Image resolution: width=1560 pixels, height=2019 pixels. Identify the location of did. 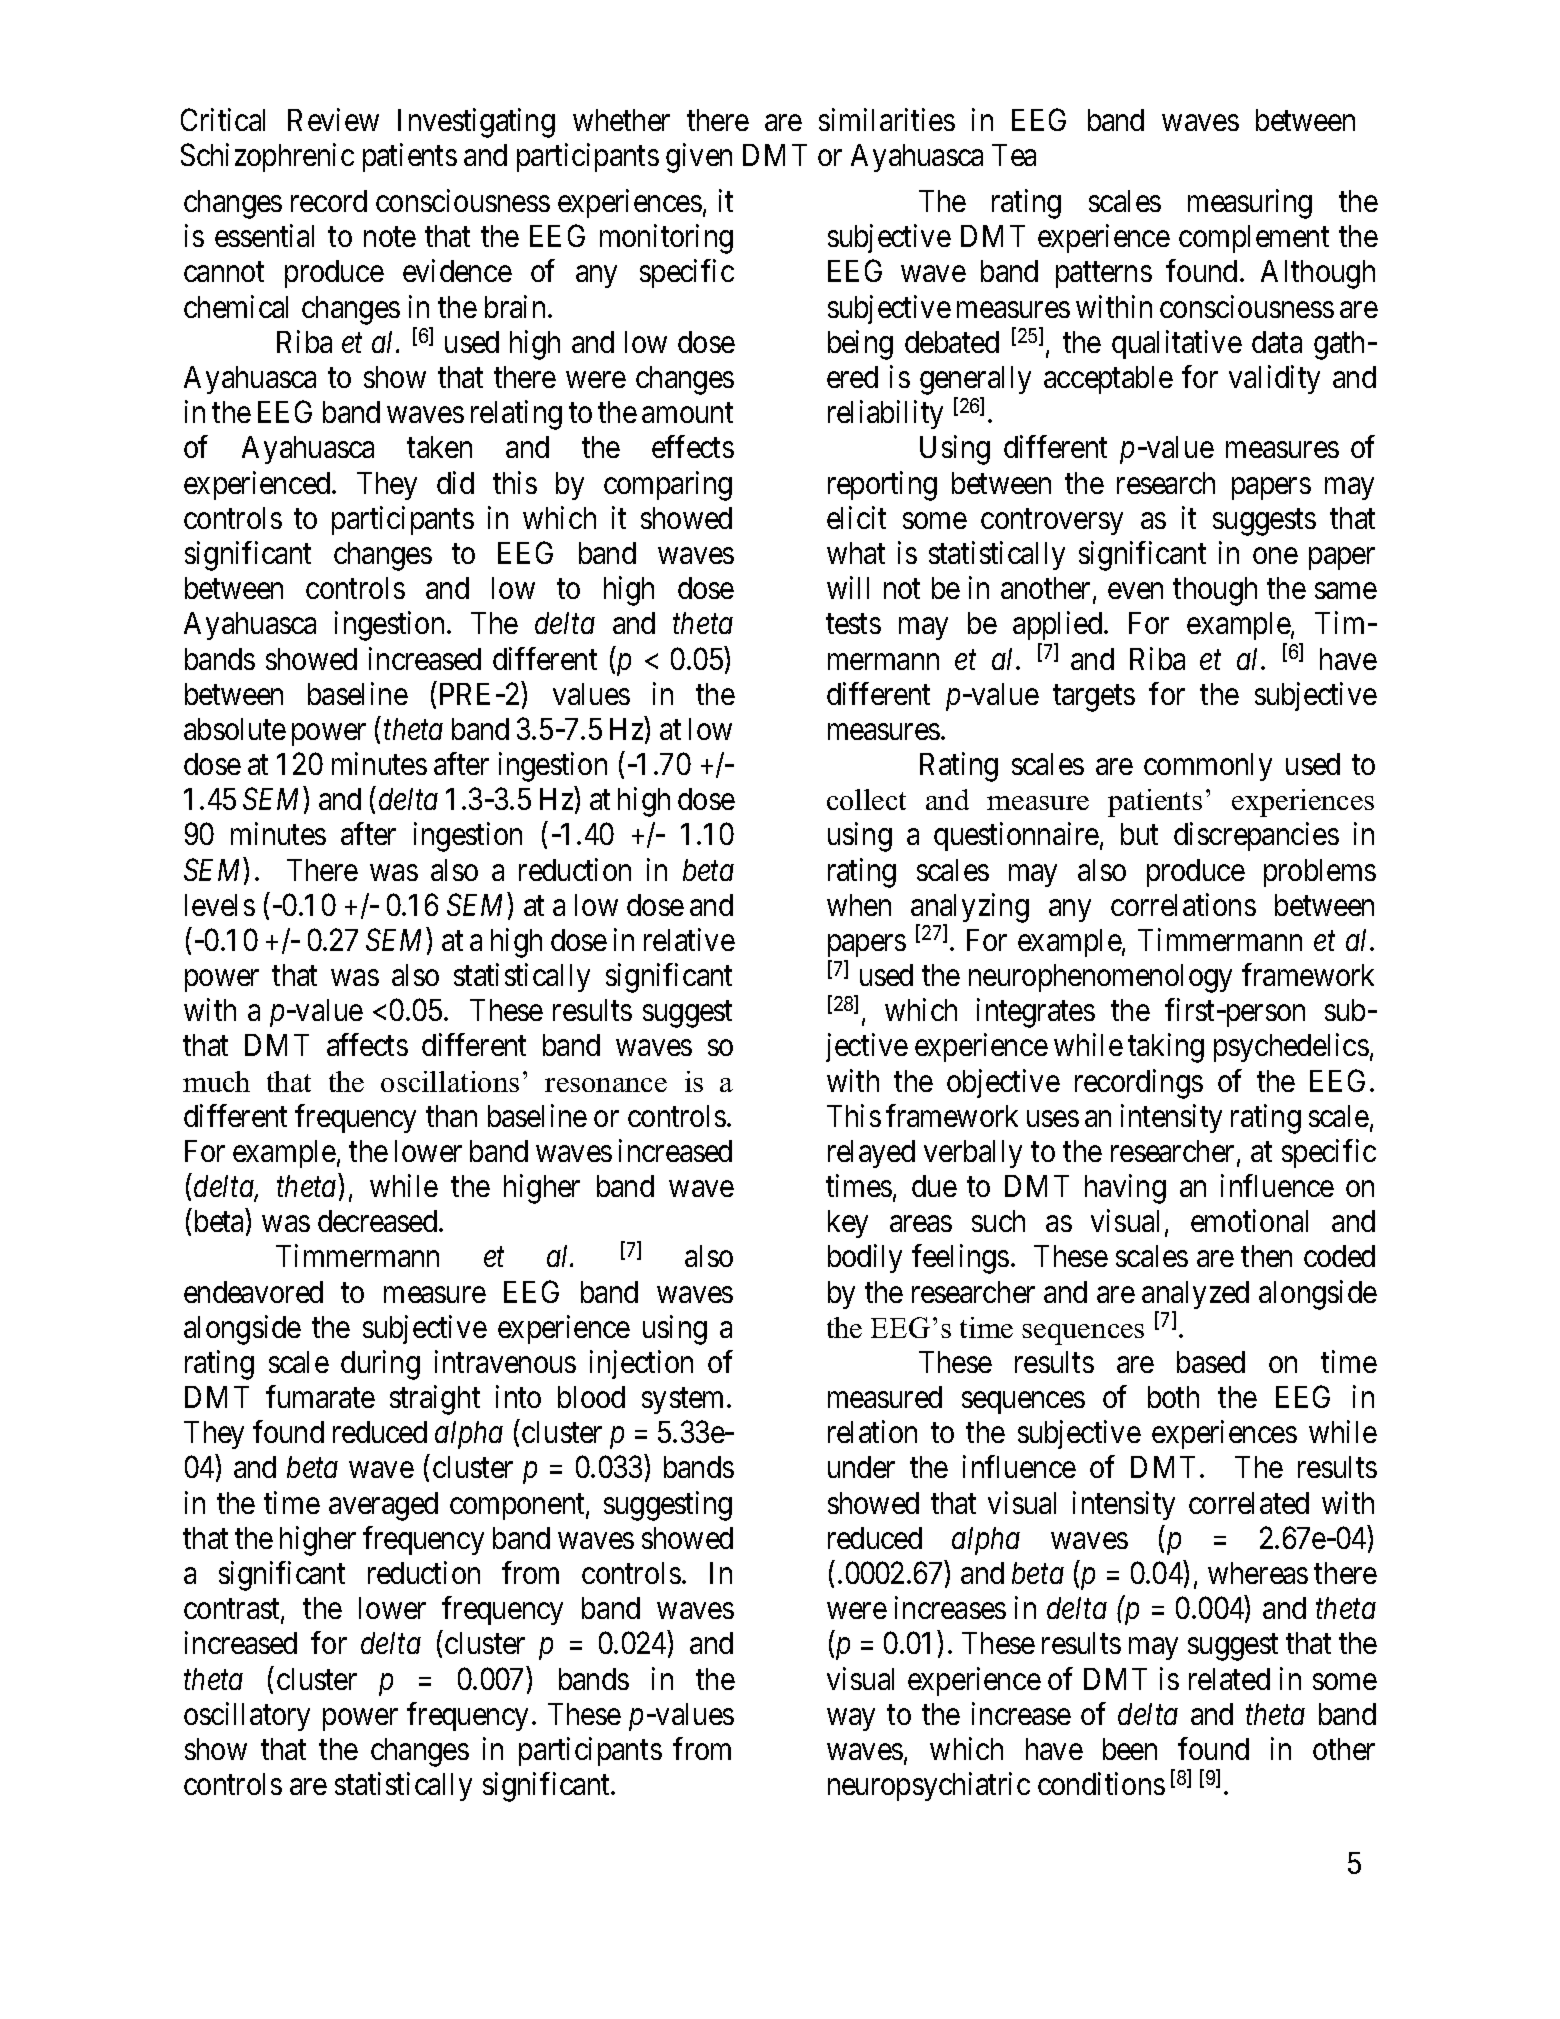
(455, 482).
